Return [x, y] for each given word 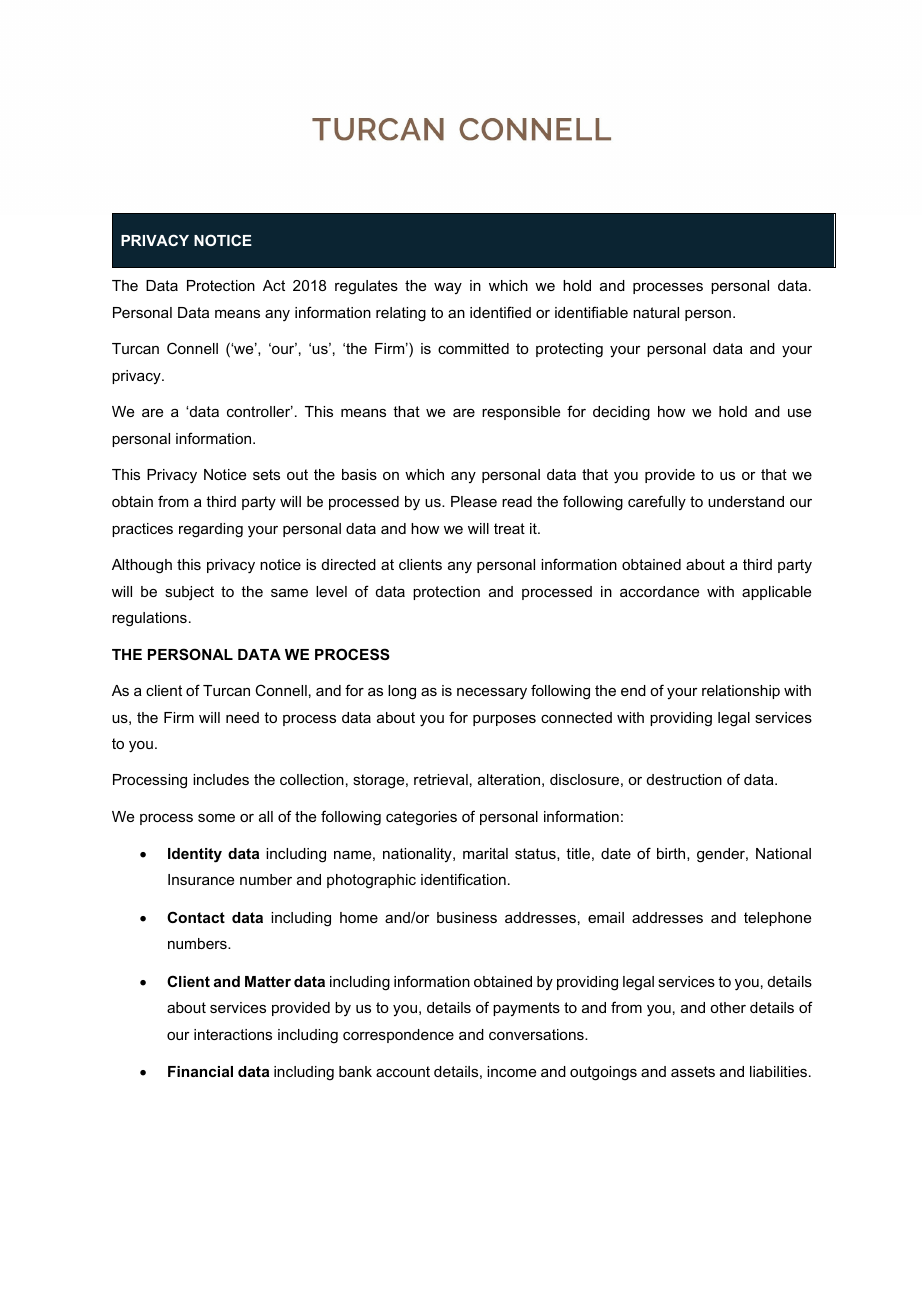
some [216, 818]
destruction [684, 779]
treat [509, 528]
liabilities [778, 1071]
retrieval [441, 779]
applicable [776, 593]
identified [500, 312]
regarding [211, 530]
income [511, 1071]
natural [656, 312]
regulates [366, 287]
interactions [233, 1034]
